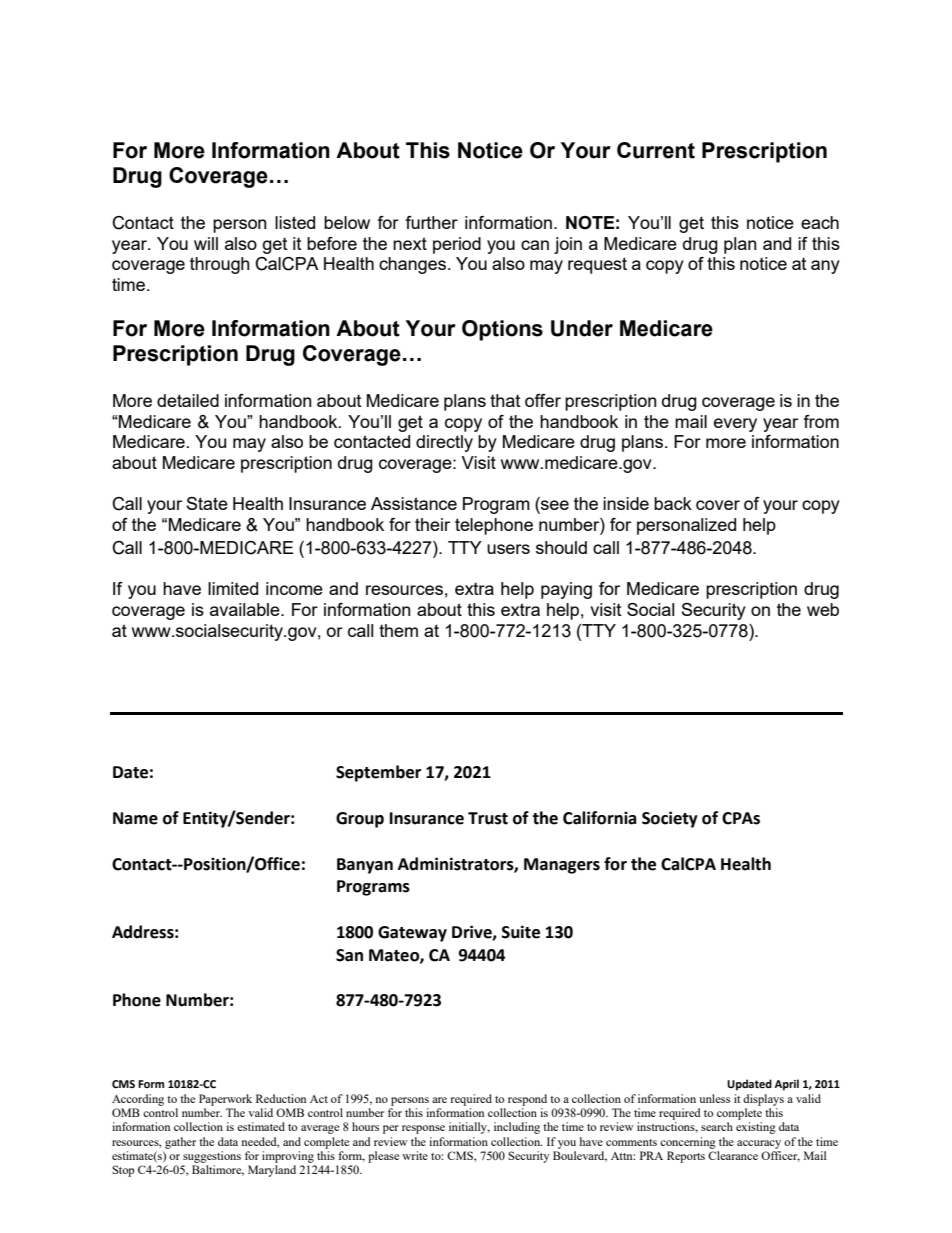 This document has width=952, height=1233. What do you see at coordinates (246, 609) in the document?
I see `available` at bounding box center [246, 609].
